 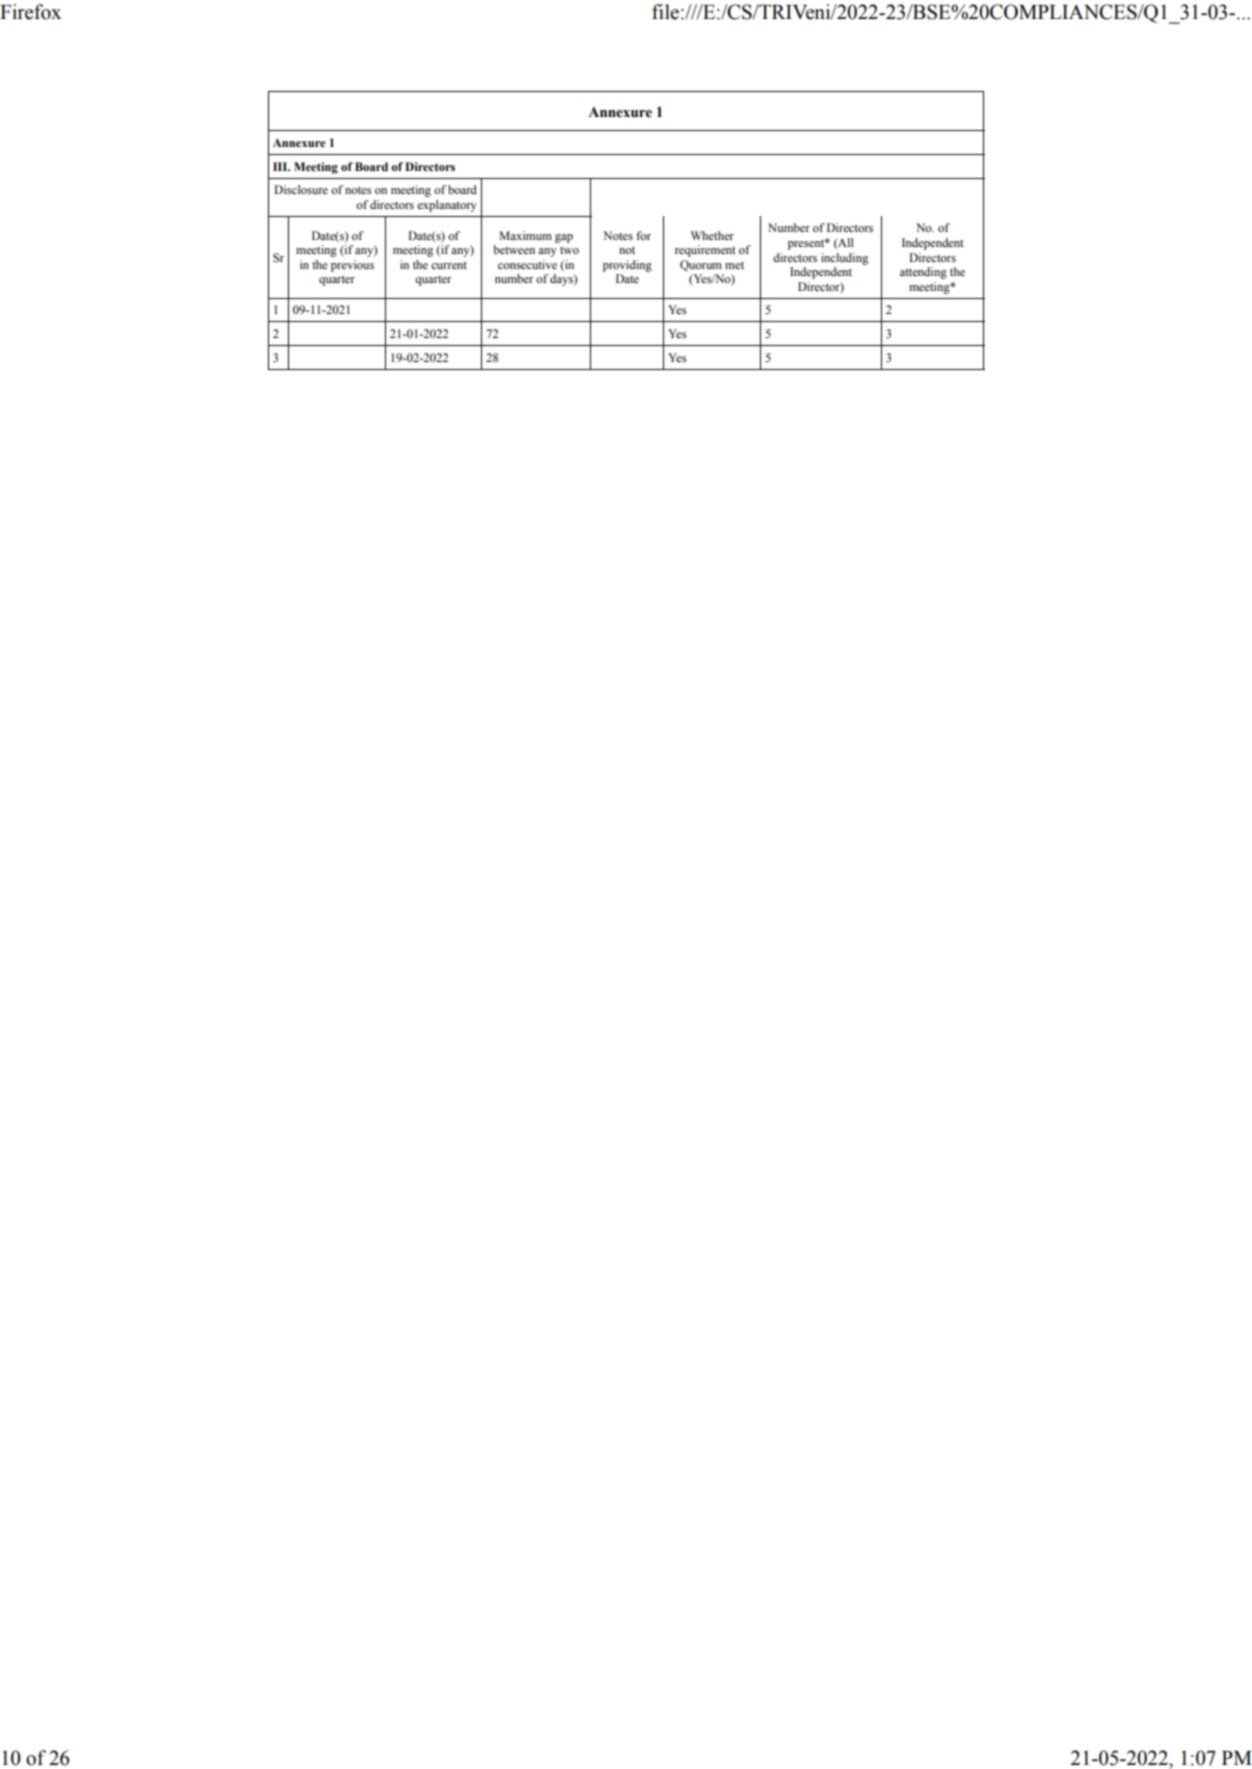 I want to click on Firefox, so click(x=30, y=12).
